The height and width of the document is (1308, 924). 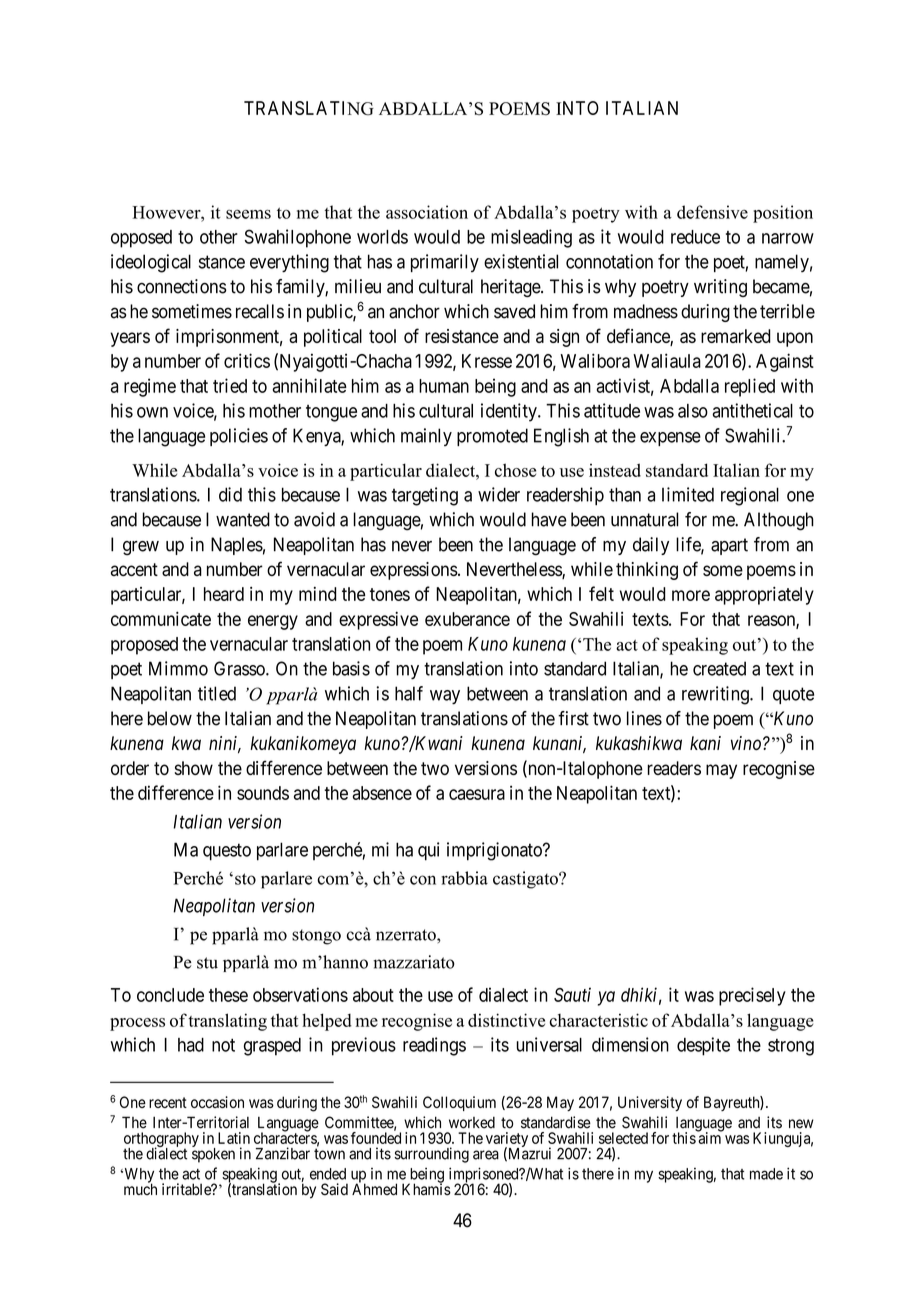 What do you see at coordinates (709, 1137) in the document?
I see `aim` at bounding box center [709, 1137].
